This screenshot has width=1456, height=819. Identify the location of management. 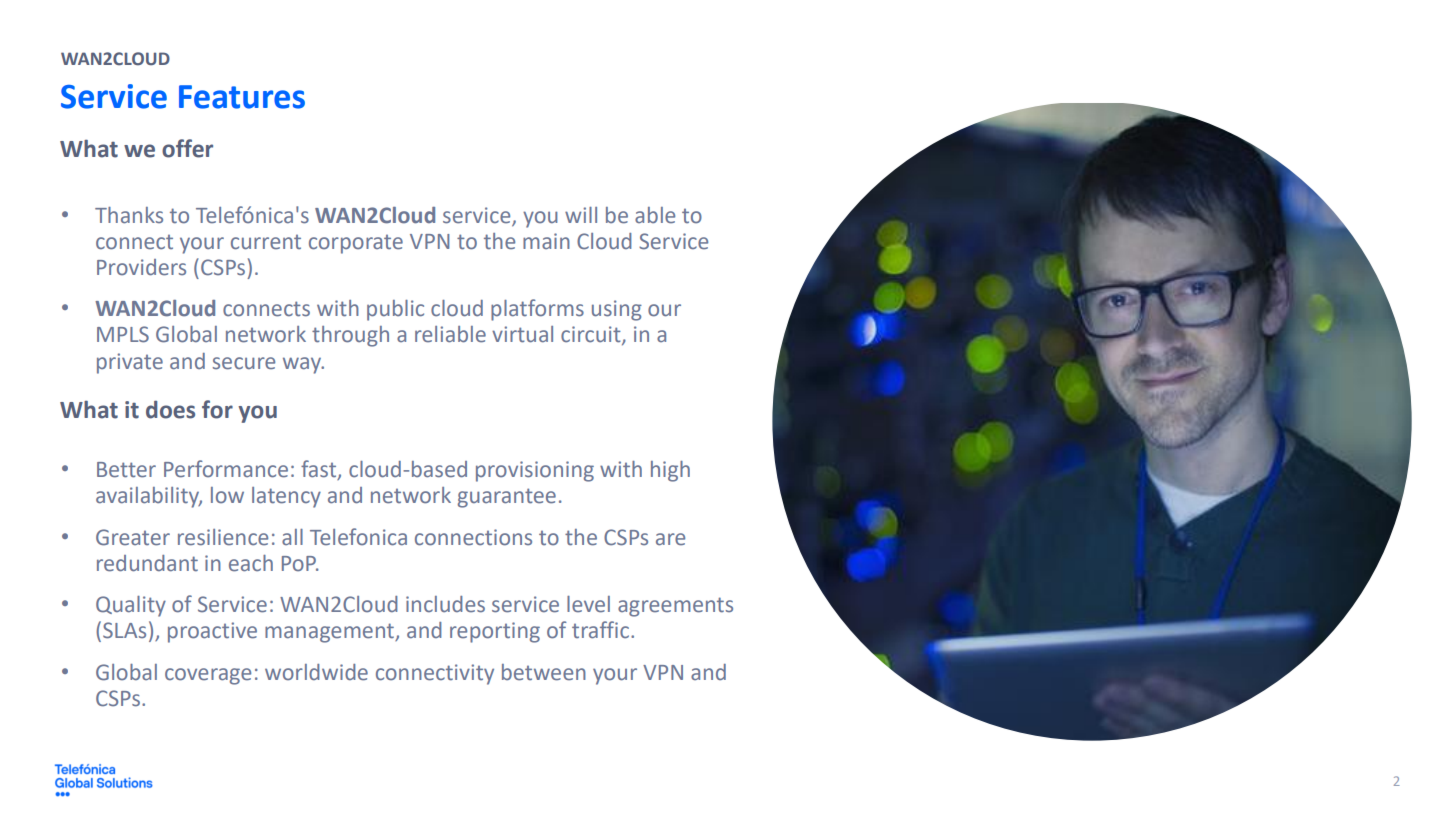
(330, 633).
